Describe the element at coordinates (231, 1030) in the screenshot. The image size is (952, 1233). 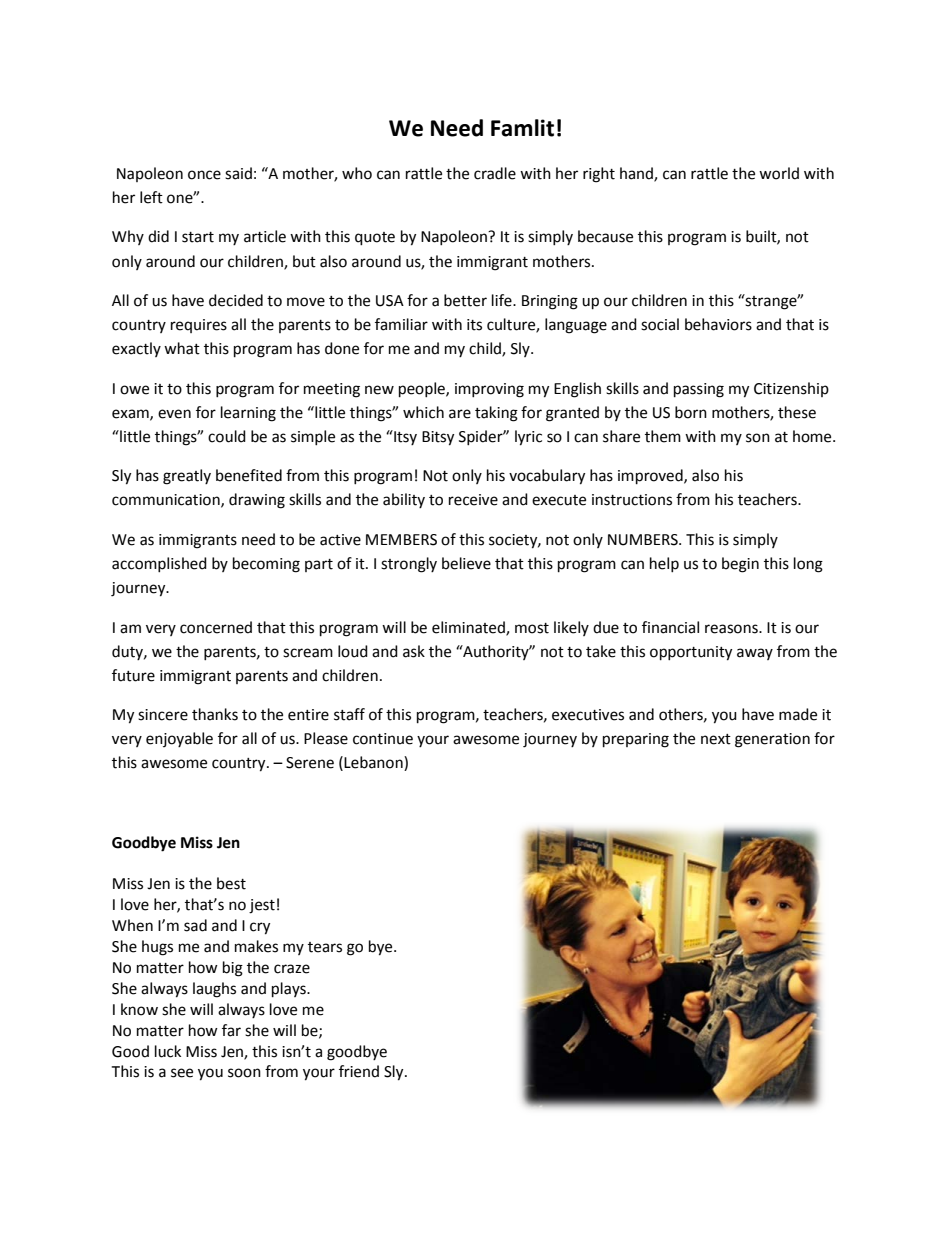
I see `far` at that location.
